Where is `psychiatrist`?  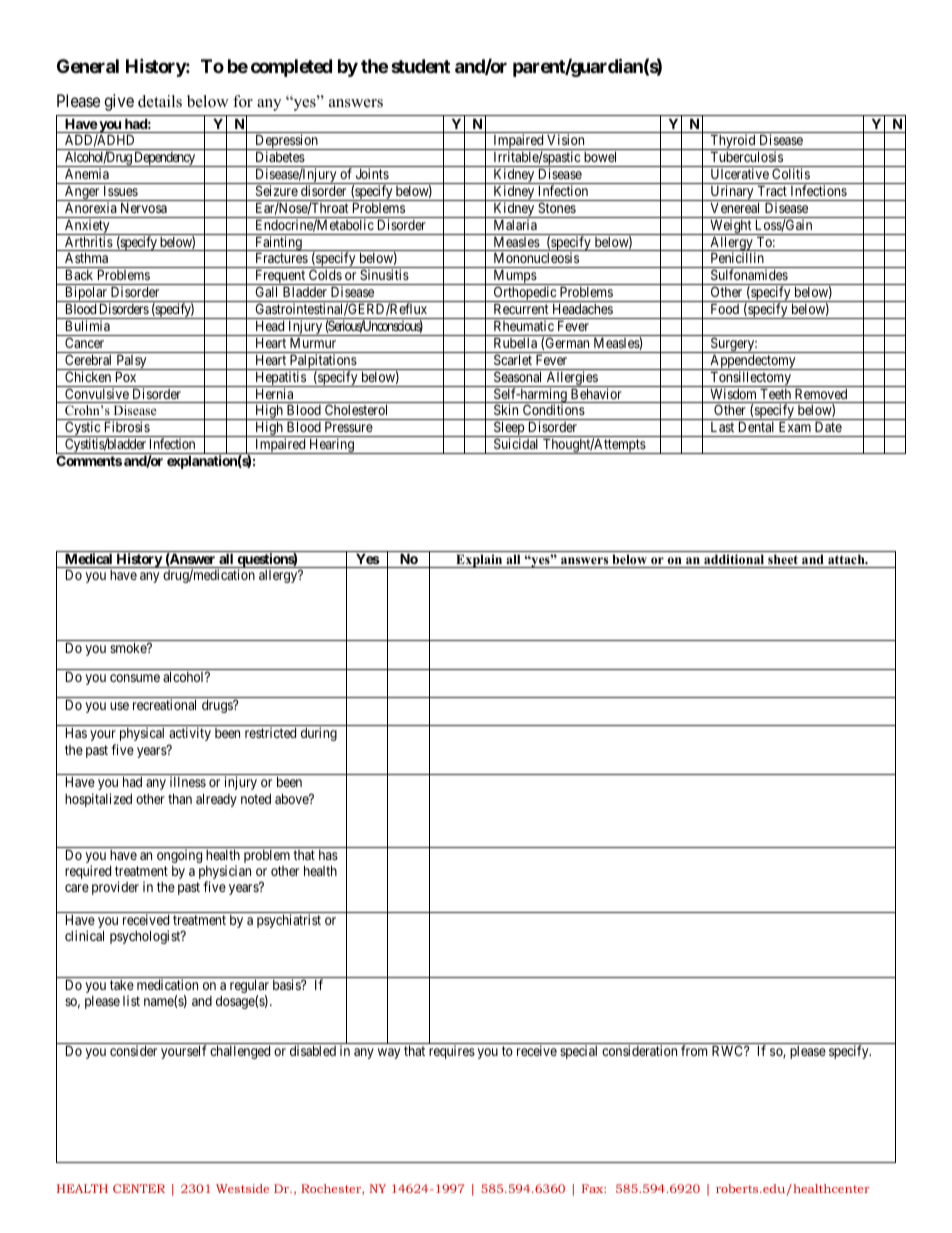 psychiatrist is located at coordinates (289, 921).
